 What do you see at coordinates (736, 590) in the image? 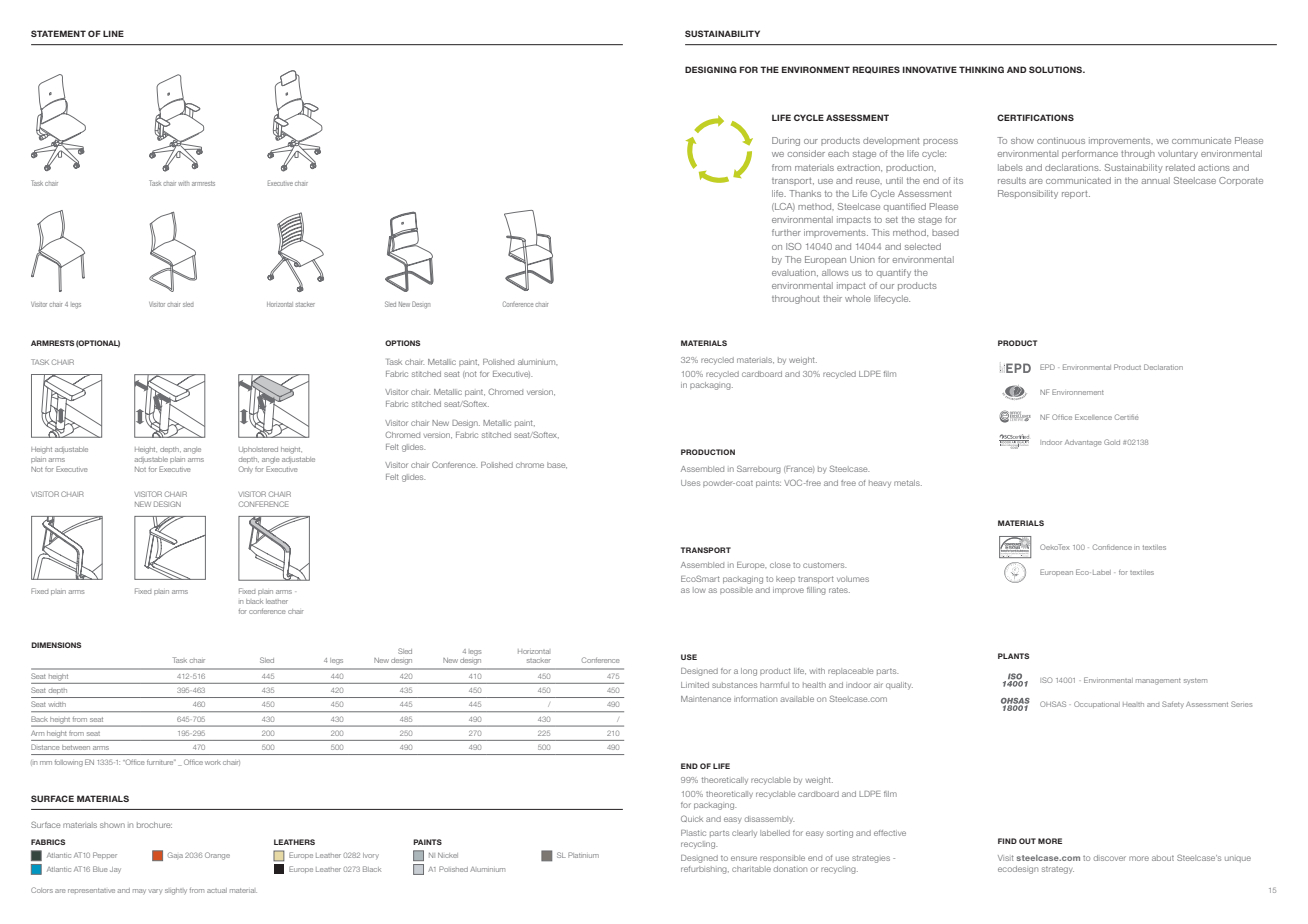
I see `possible` at bounding box center [736, 590].
